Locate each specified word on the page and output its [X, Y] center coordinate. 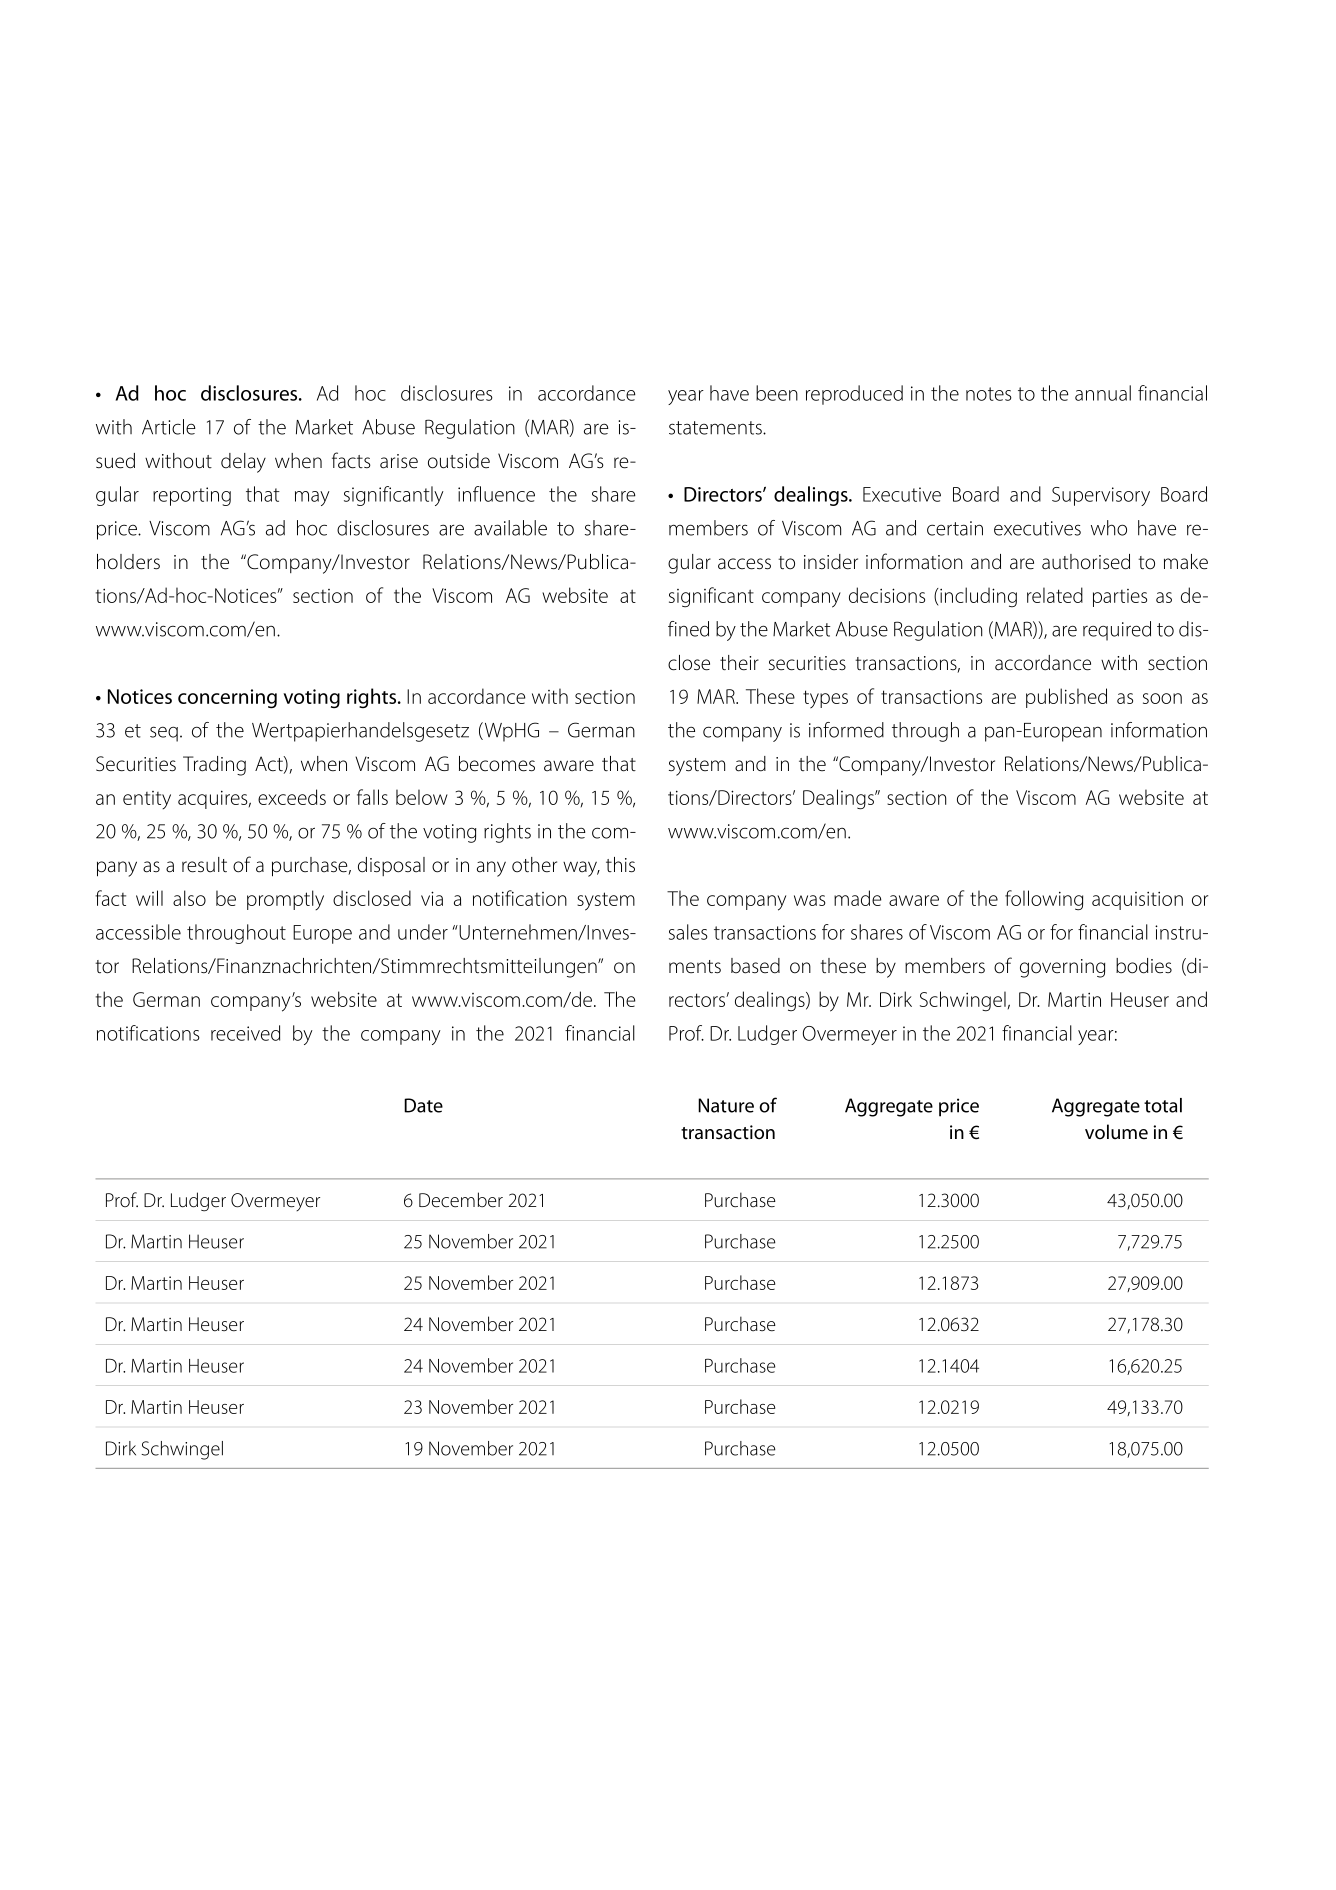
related [1055, 595]
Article [169, 427]
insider [831, 562]
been [777, 393]
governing [1062, 968]
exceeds [292, 797]
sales [688, 932]
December [461, 1200]
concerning [227, 699]
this [620, 865]
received [245, 1033]
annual [1103, 393]
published [1066, 698]
